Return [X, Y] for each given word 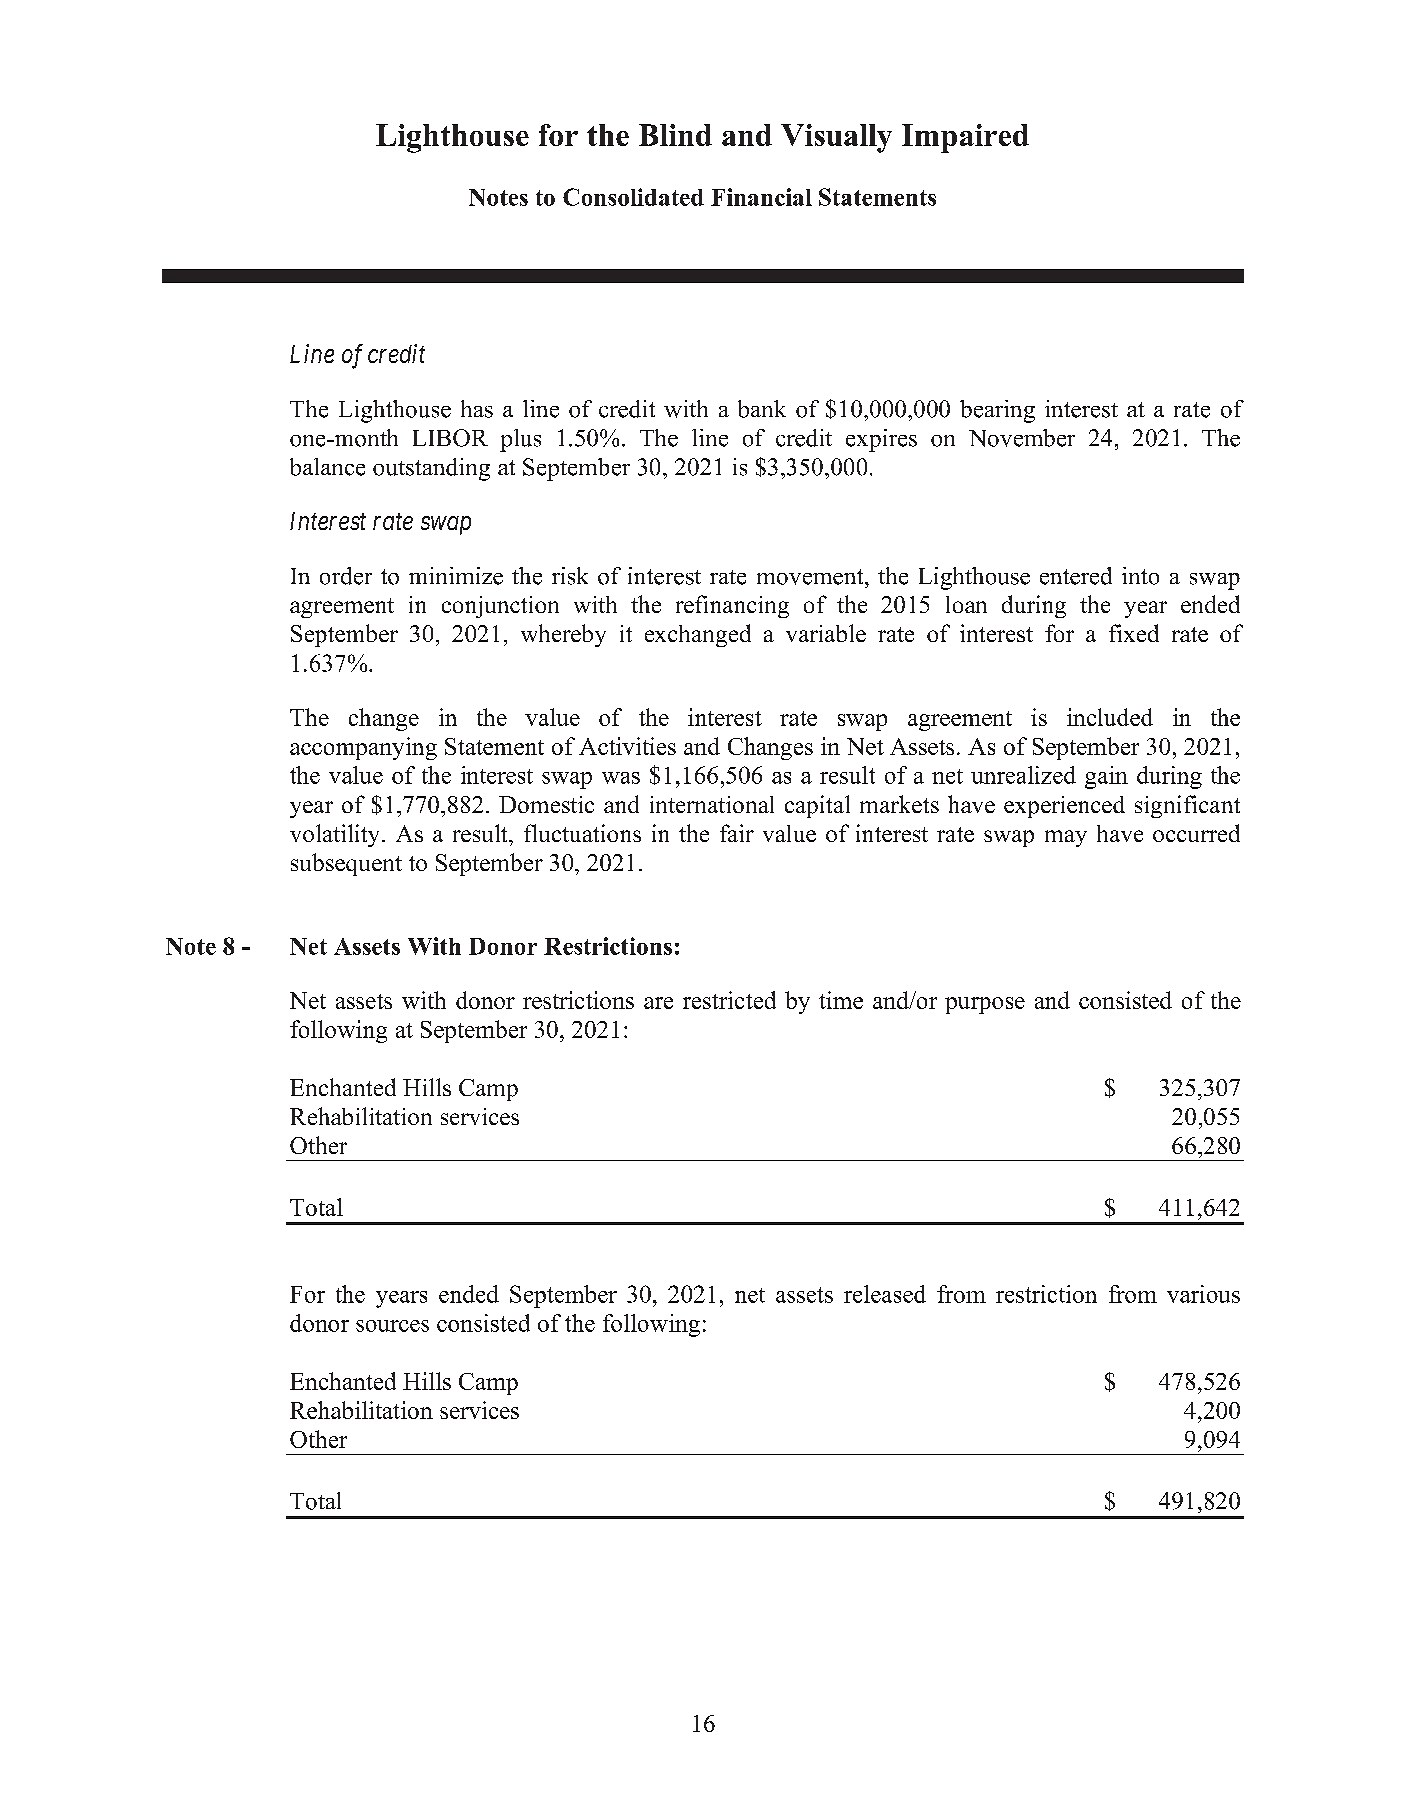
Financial [761, 197]
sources [392, 1326]
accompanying [363, 748]
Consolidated [633, 197]
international [712, 804]
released [885, 1294]
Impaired [965, 138]
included [1110, 717]
